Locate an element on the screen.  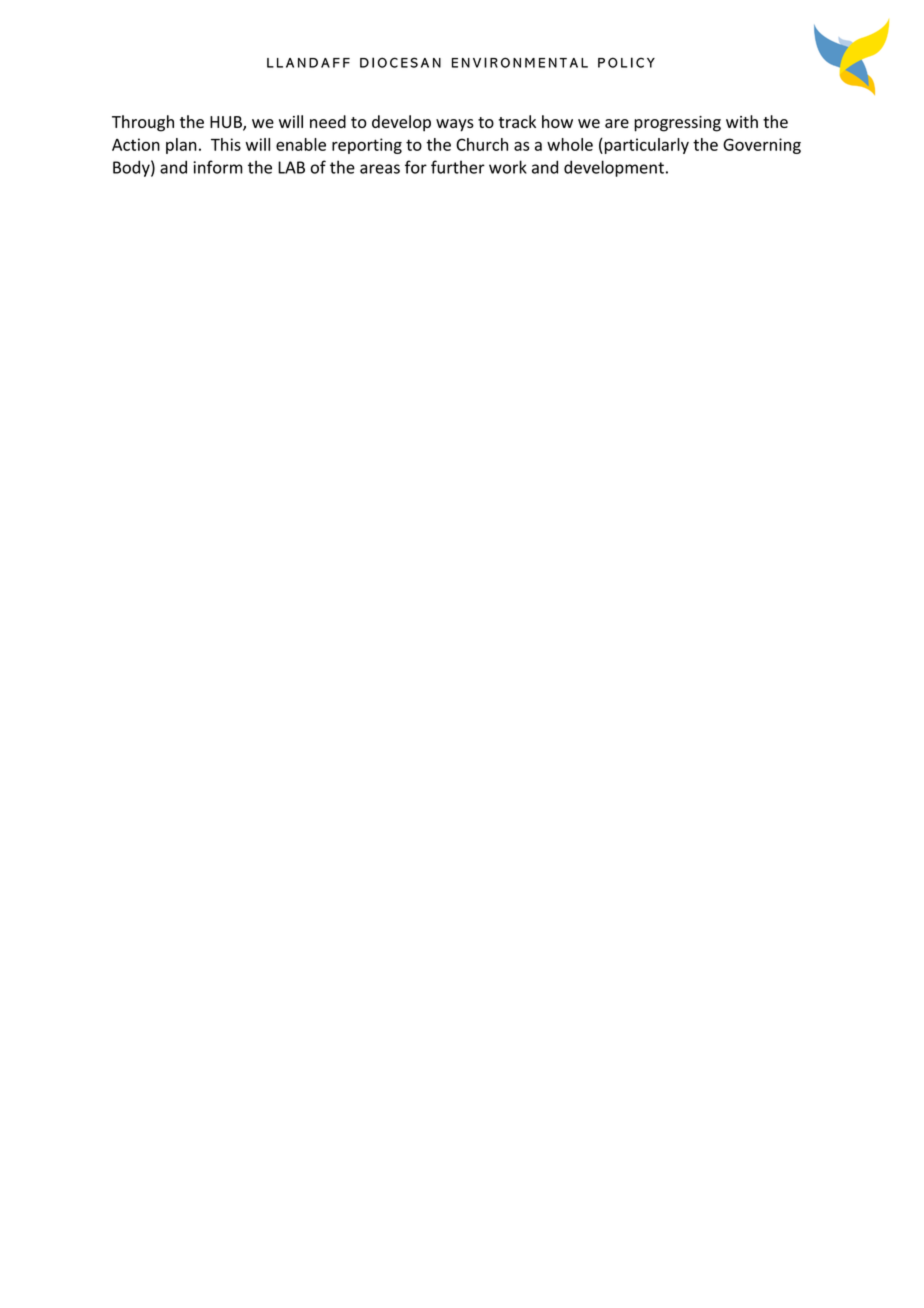
ways is located at coordinates (455, 125).
